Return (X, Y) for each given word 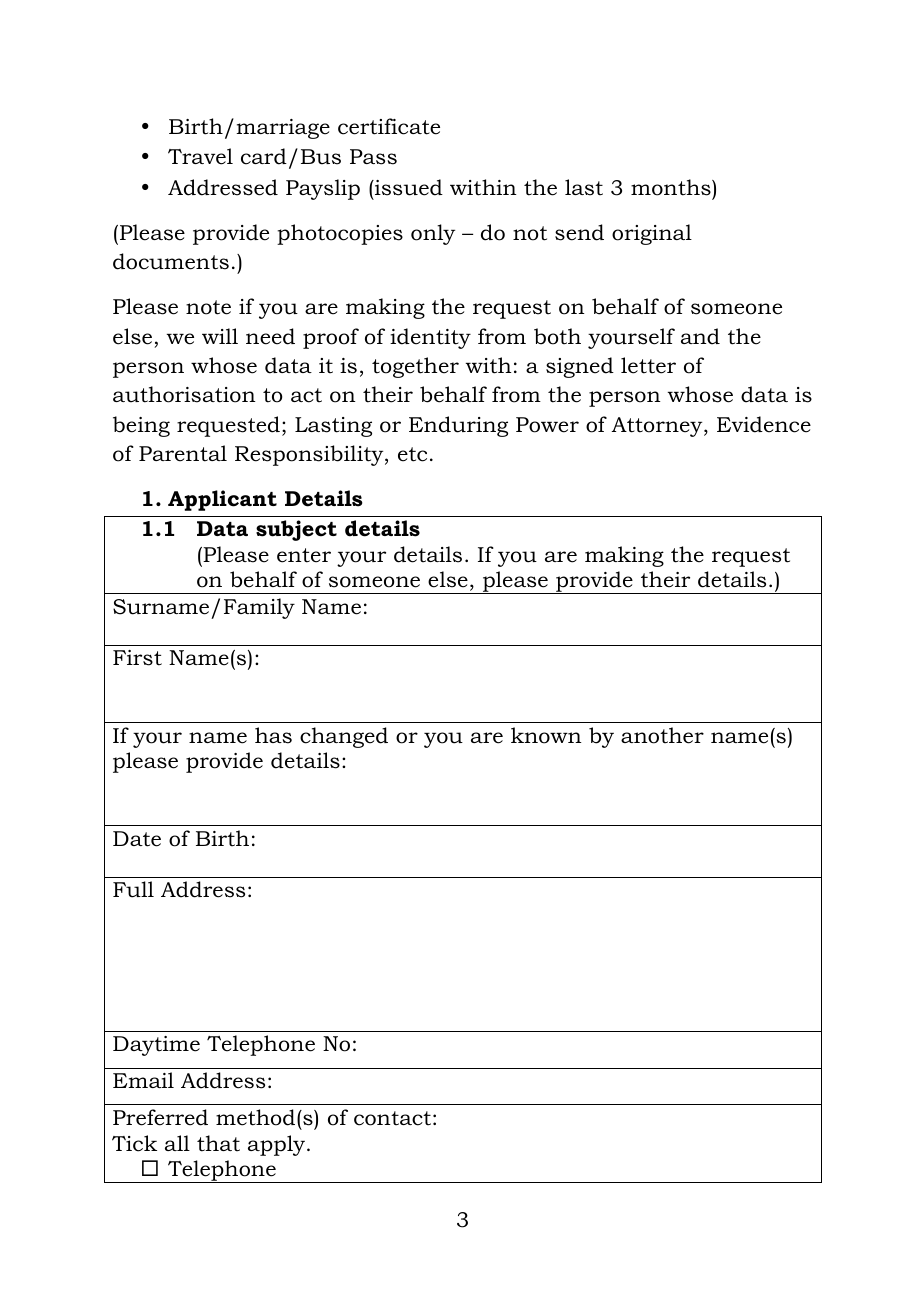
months (672, 187)
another (662, 735)
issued (408, 187)
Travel (200, 156)
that (218, 1143)
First (137, 658)
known (546, 735)
